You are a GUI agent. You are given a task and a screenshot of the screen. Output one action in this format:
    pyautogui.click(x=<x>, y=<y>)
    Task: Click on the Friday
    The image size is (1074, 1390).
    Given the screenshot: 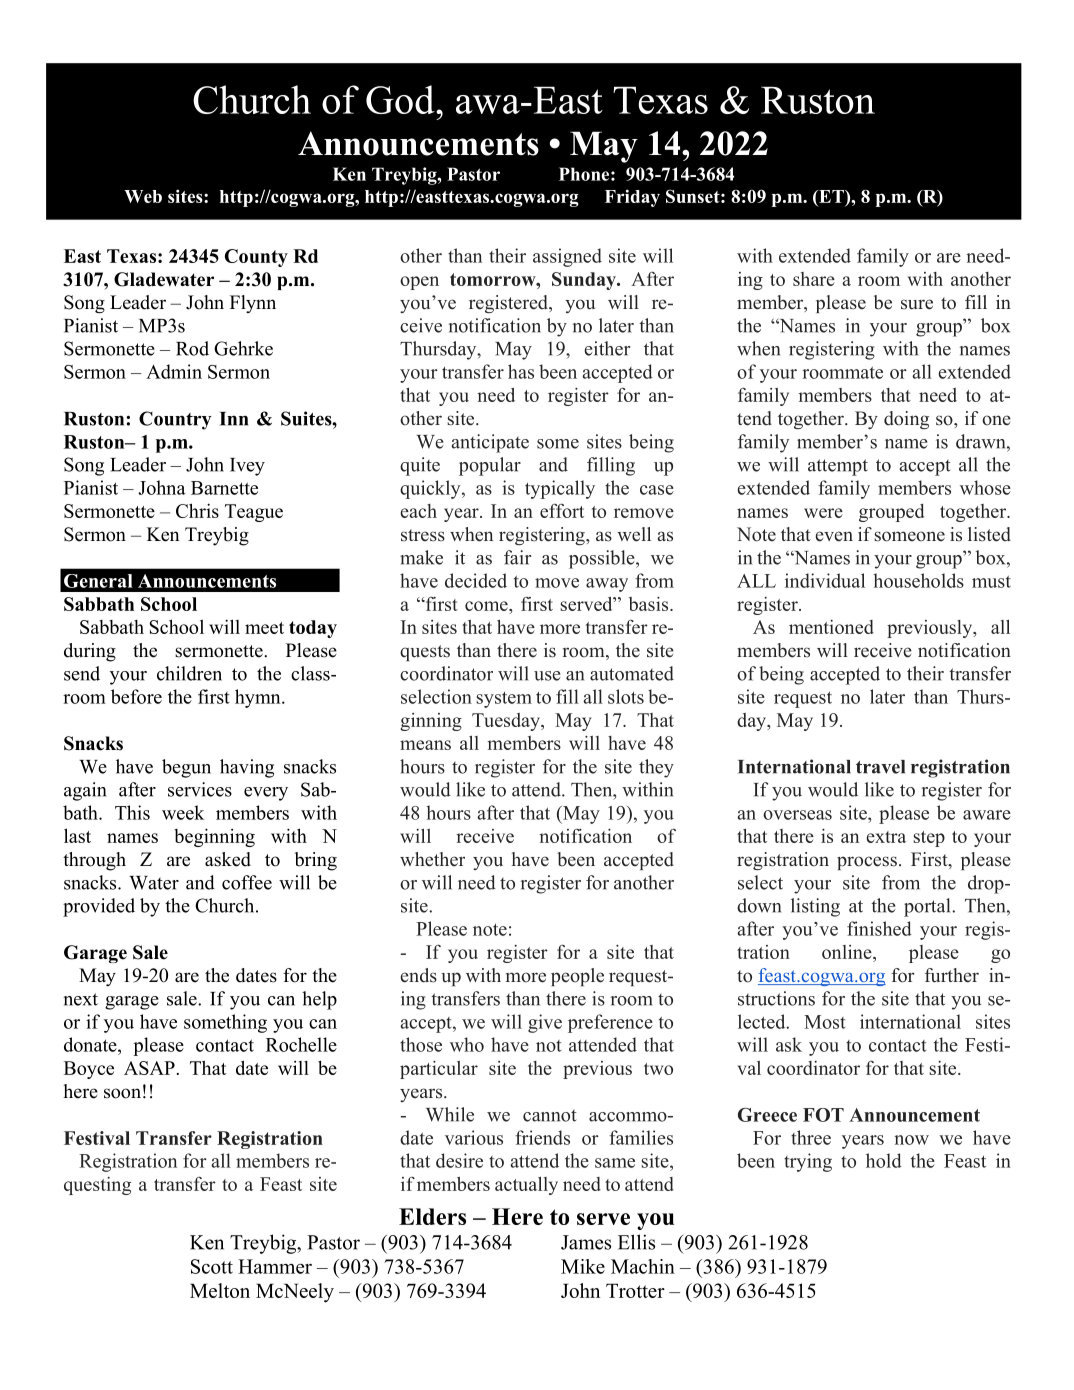 What is the action you would take?
    pyautogui.click(x=632, y=198)
